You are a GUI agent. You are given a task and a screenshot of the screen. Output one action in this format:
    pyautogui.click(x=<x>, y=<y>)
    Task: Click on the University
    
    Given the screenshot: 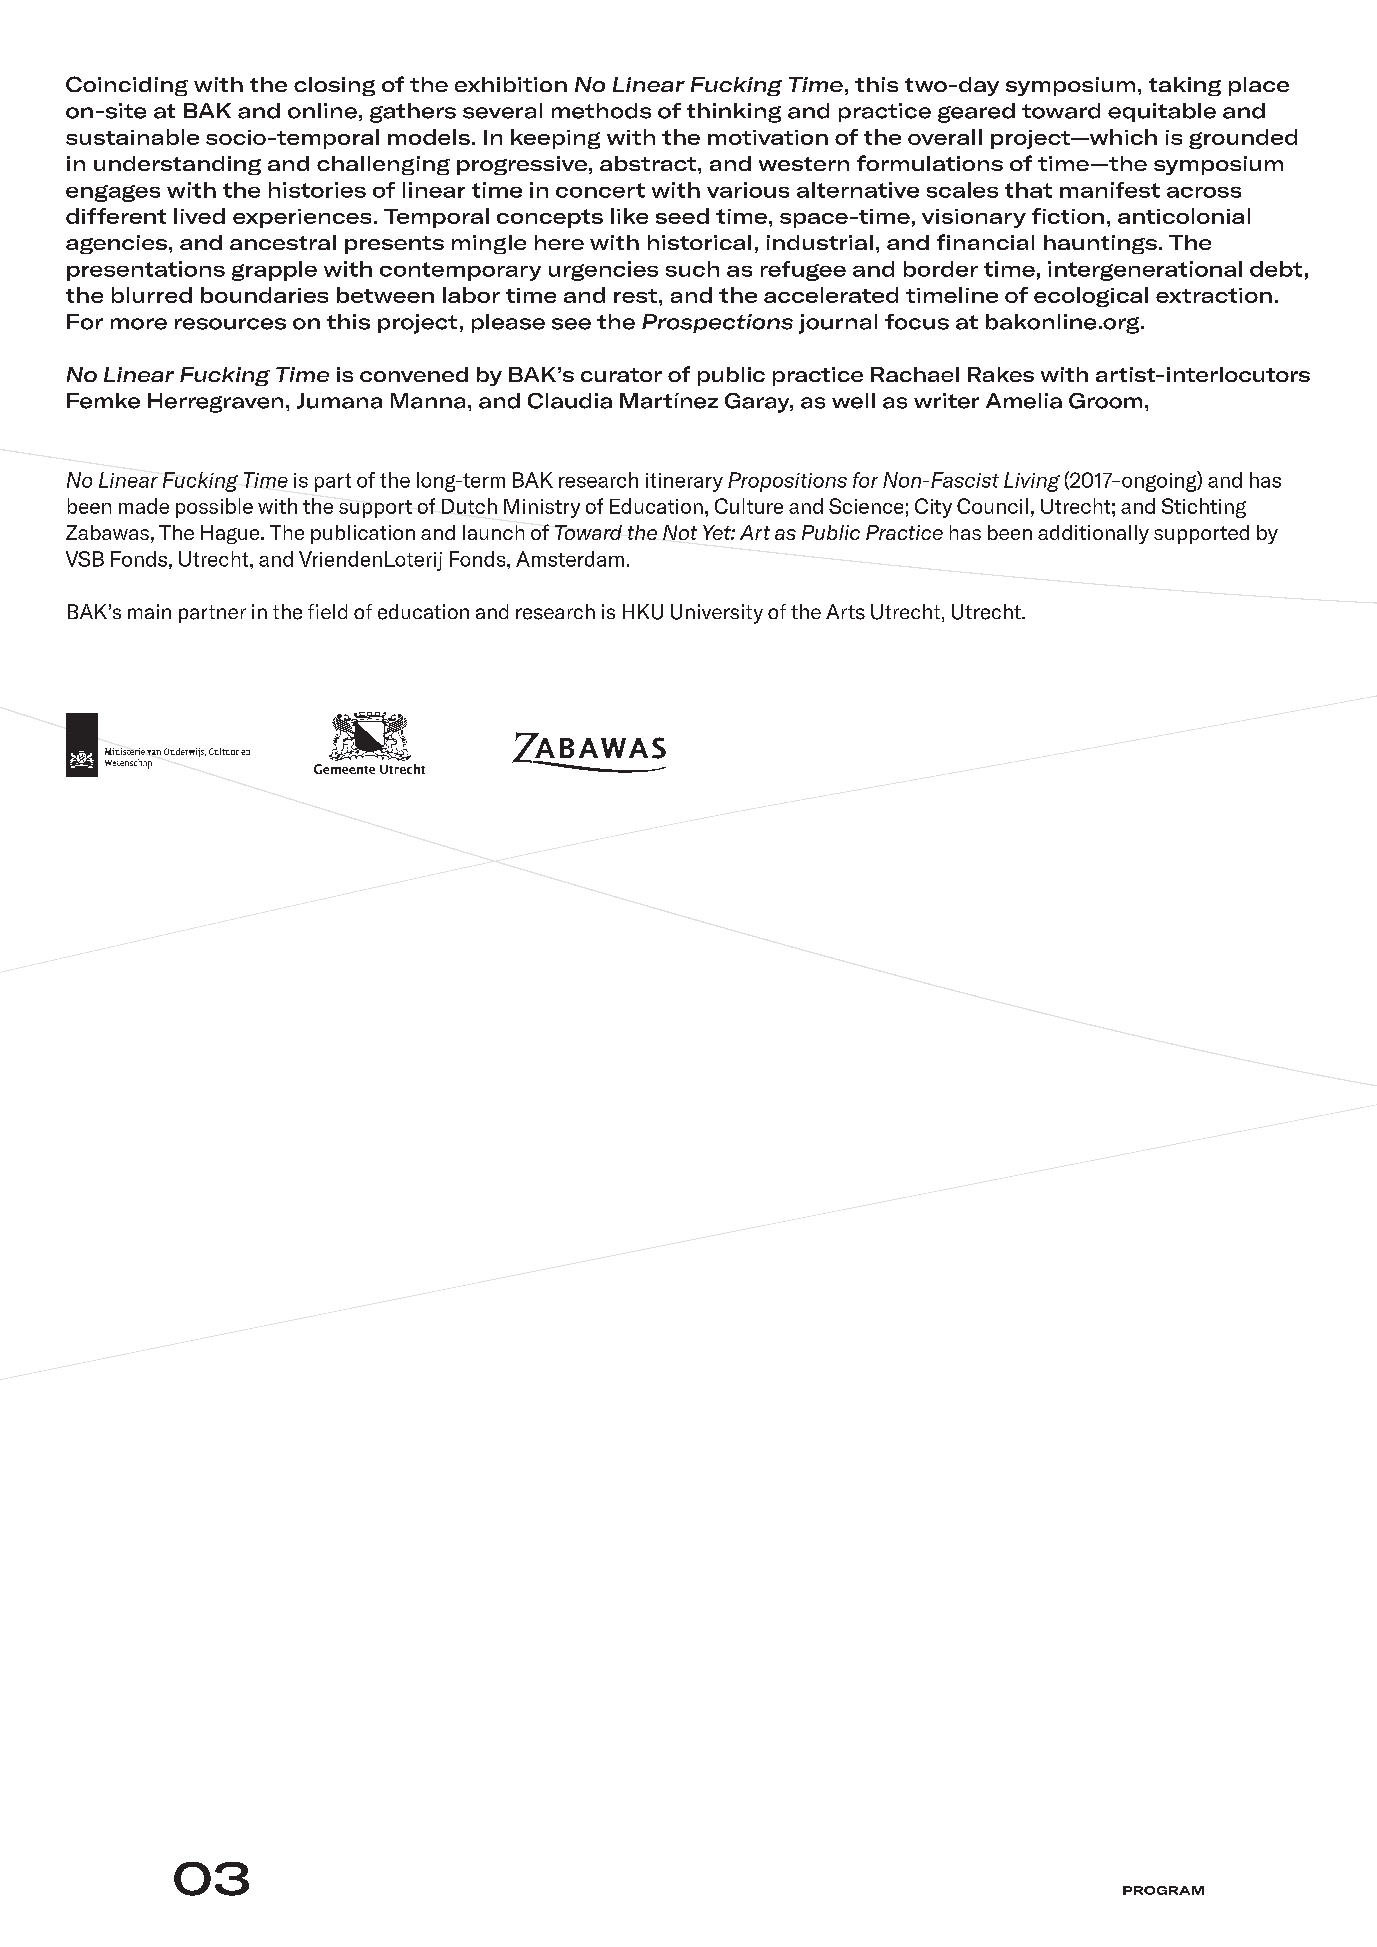 What is the action you would take?
    pyautogui.click(x=717, y=614)
